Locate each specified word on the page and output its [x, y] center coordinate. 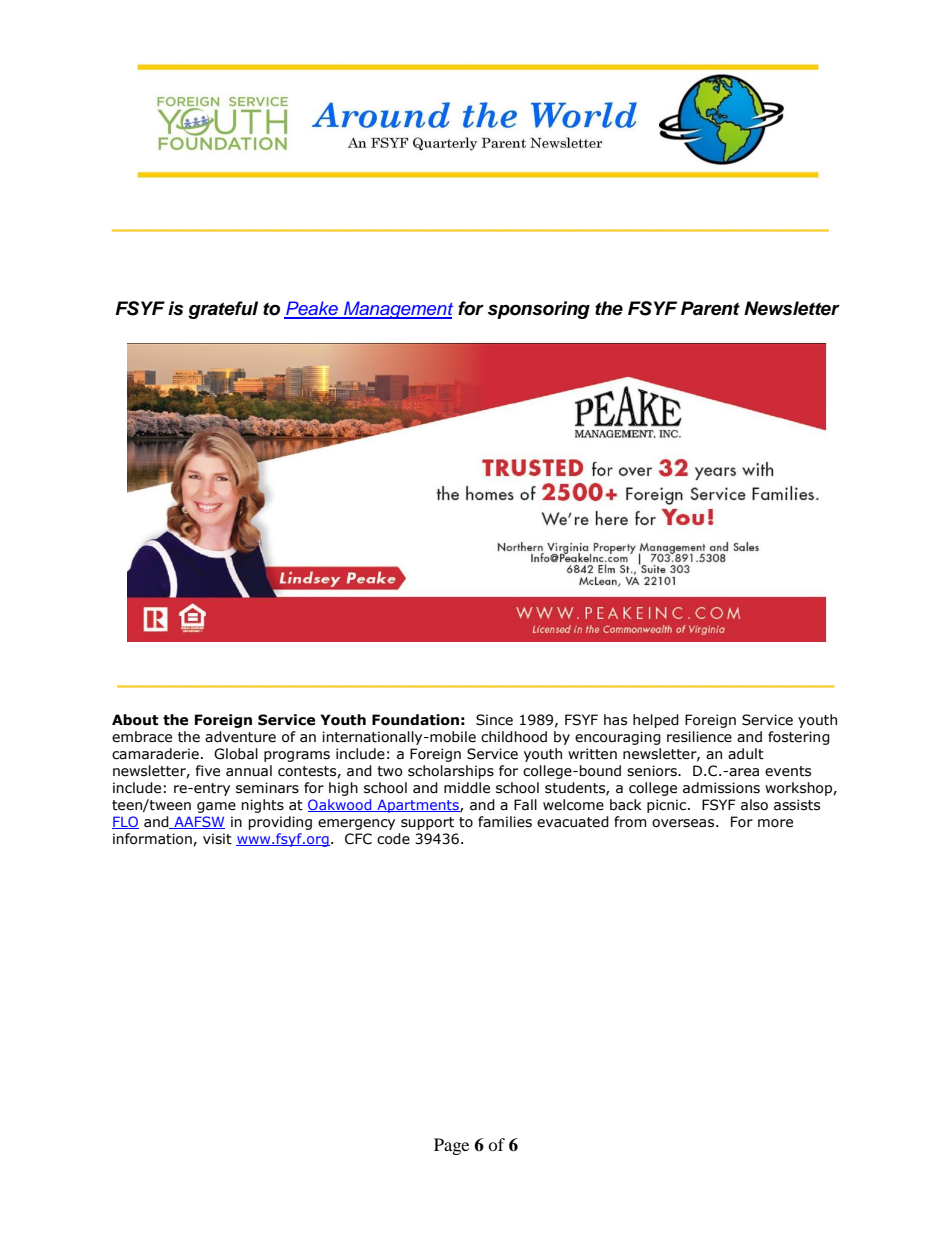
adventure [240, 737]
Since [494, 720]
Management [397, 310]
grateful [223, 310]
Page [451, 1146]
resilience [699, 737]
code [393, 839]
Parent [710, 308]
